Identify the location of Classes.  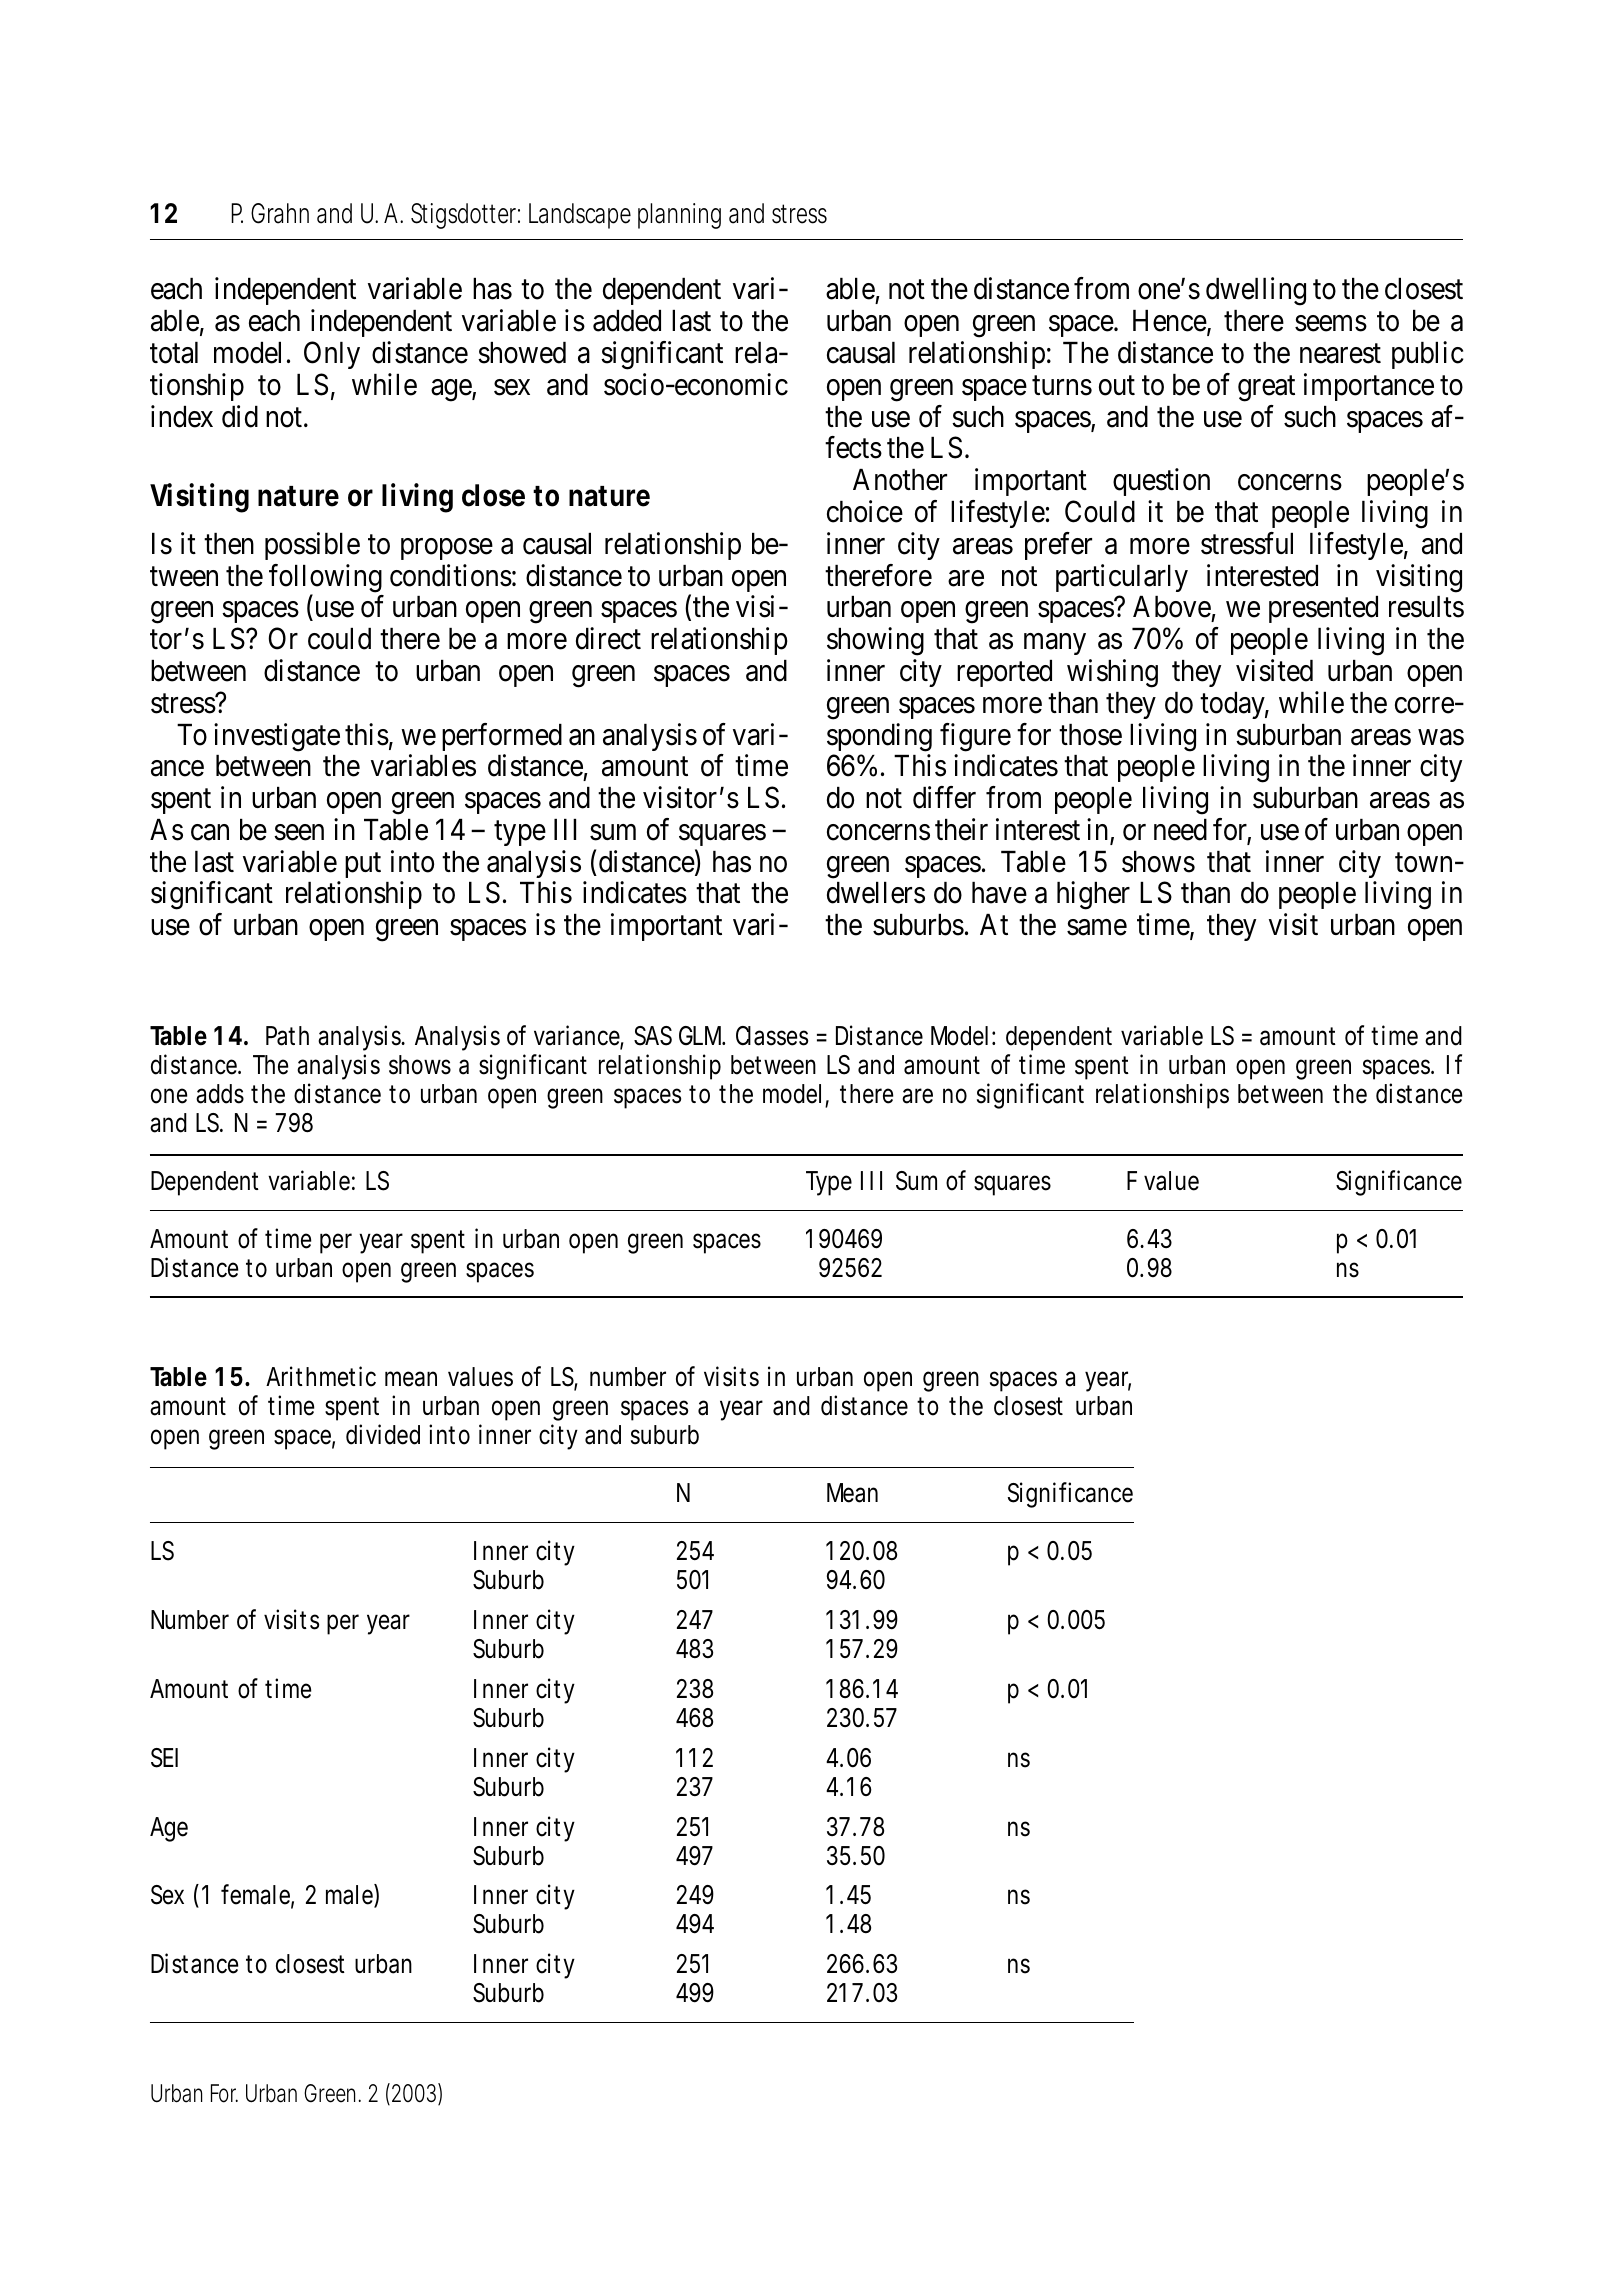
(772, 1036).
